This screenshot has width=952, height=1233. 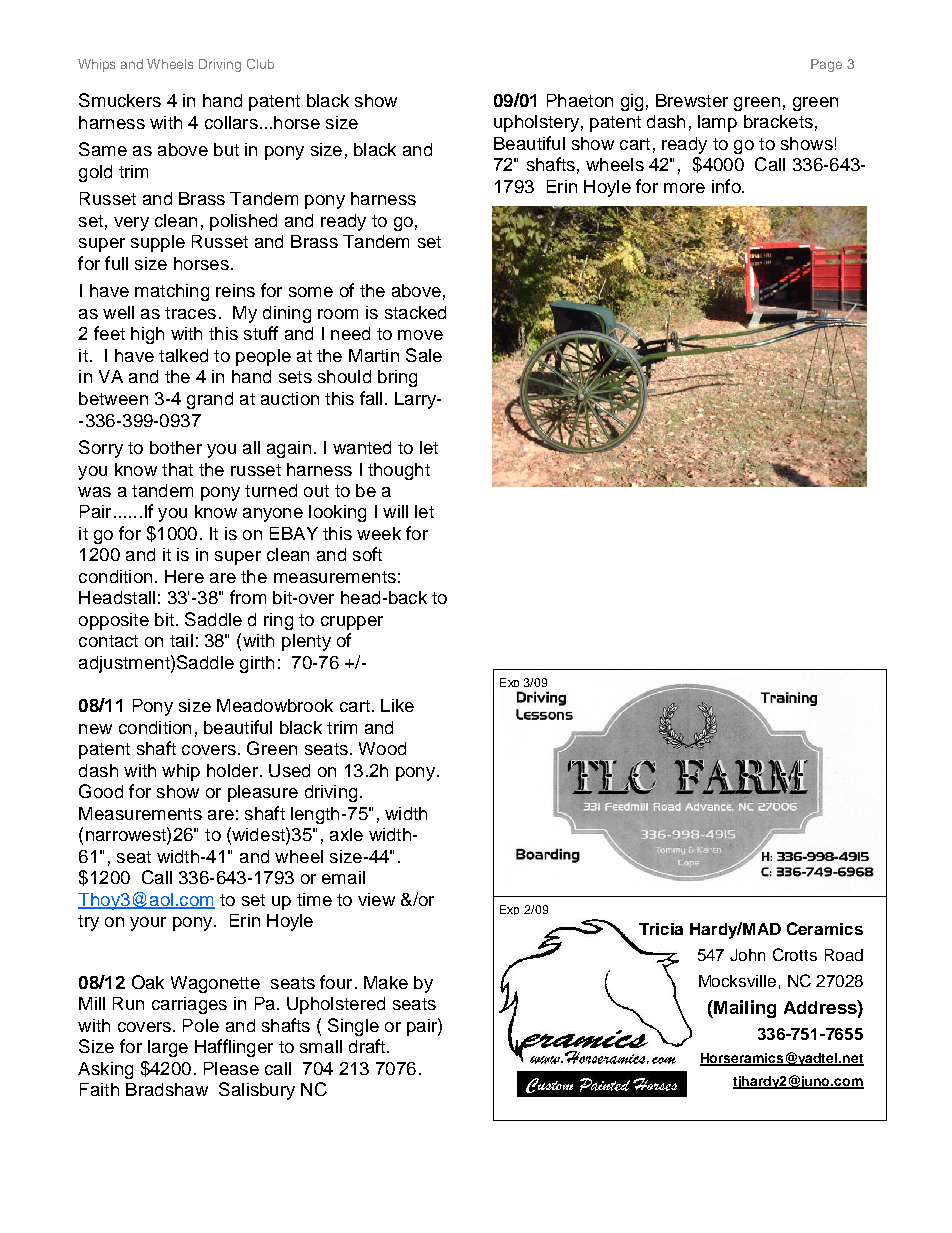 What do you see at coordinates (536, 123) in the screenshot?
I see `upholstery` at bounding box center [536, 123].
